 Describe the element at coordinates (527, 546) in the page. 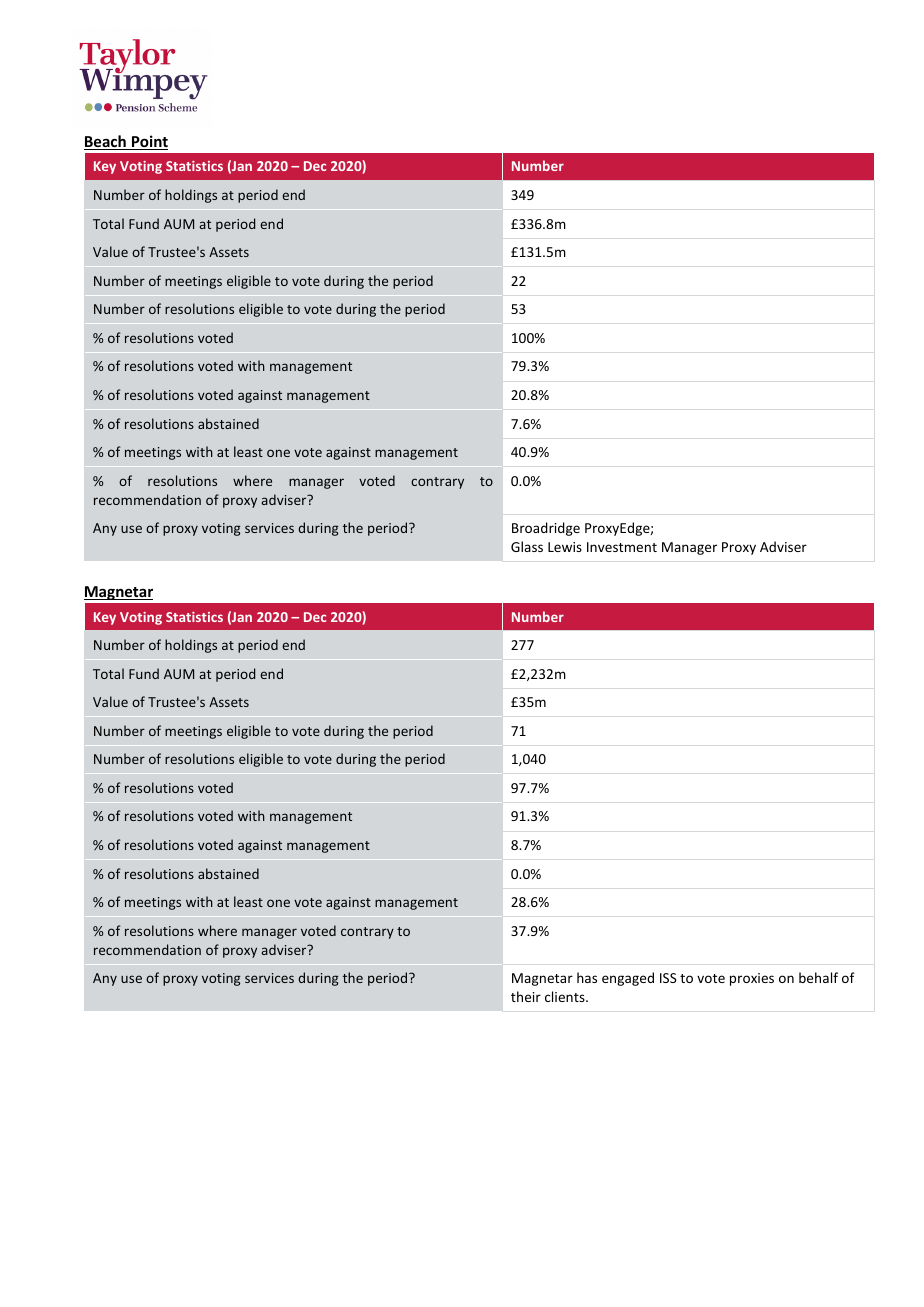

I see `Glass` at that location.
